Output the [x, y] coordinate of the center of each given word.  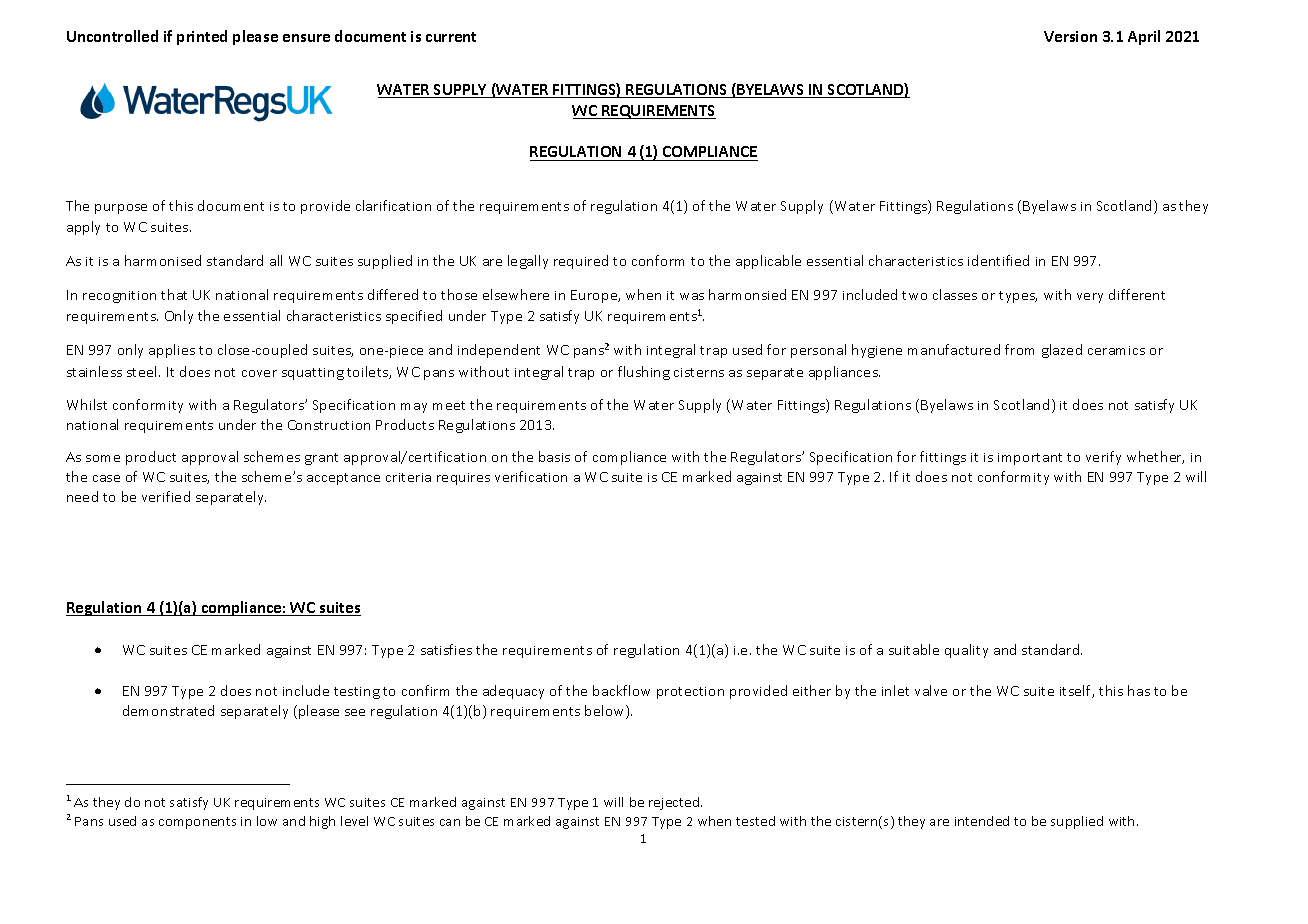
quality [966, 651]
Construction [329, 425]
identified [998, 260]
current [451, 37]
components [197, 823]
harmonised [163, 260]
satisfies [446, 649]
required [581, 262]
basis [554, 456]
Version [1070, 36]
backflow [621, 690]
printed [202, 37]
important [1030, 459]
